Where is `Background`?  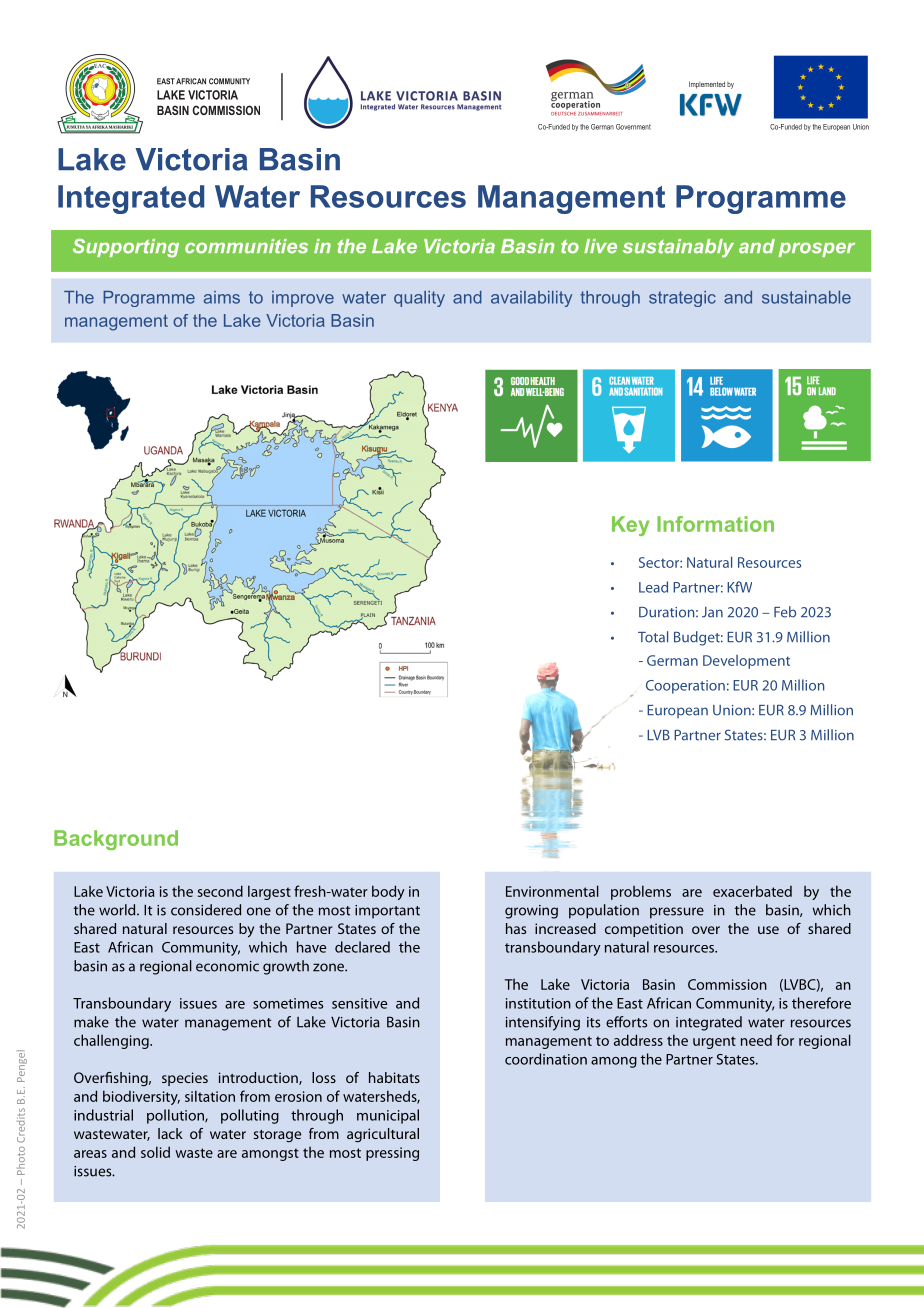 Background is located at coordinates (116, 840).
